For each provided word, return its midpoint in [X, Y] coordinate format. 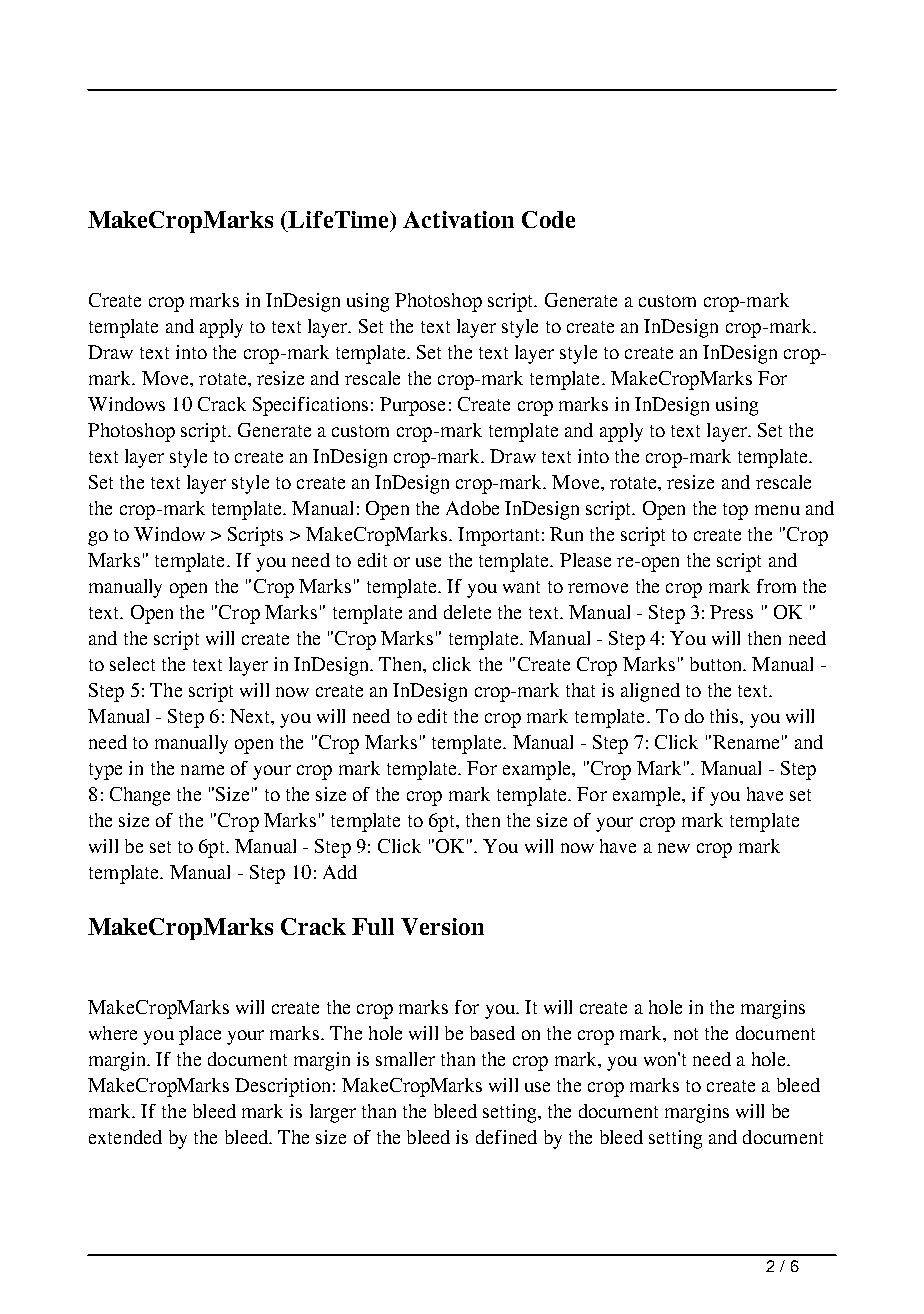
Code [548, 219]
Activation [458, 219]
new [674, 848]
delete [467, 612]
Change [140, 796]
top [735, 511]
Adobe [472, 508]
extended [125, 1137]
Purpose [412, 406]
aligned [650, 692]
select [132, 664]
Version [442, 926]
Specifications [310, 406]
